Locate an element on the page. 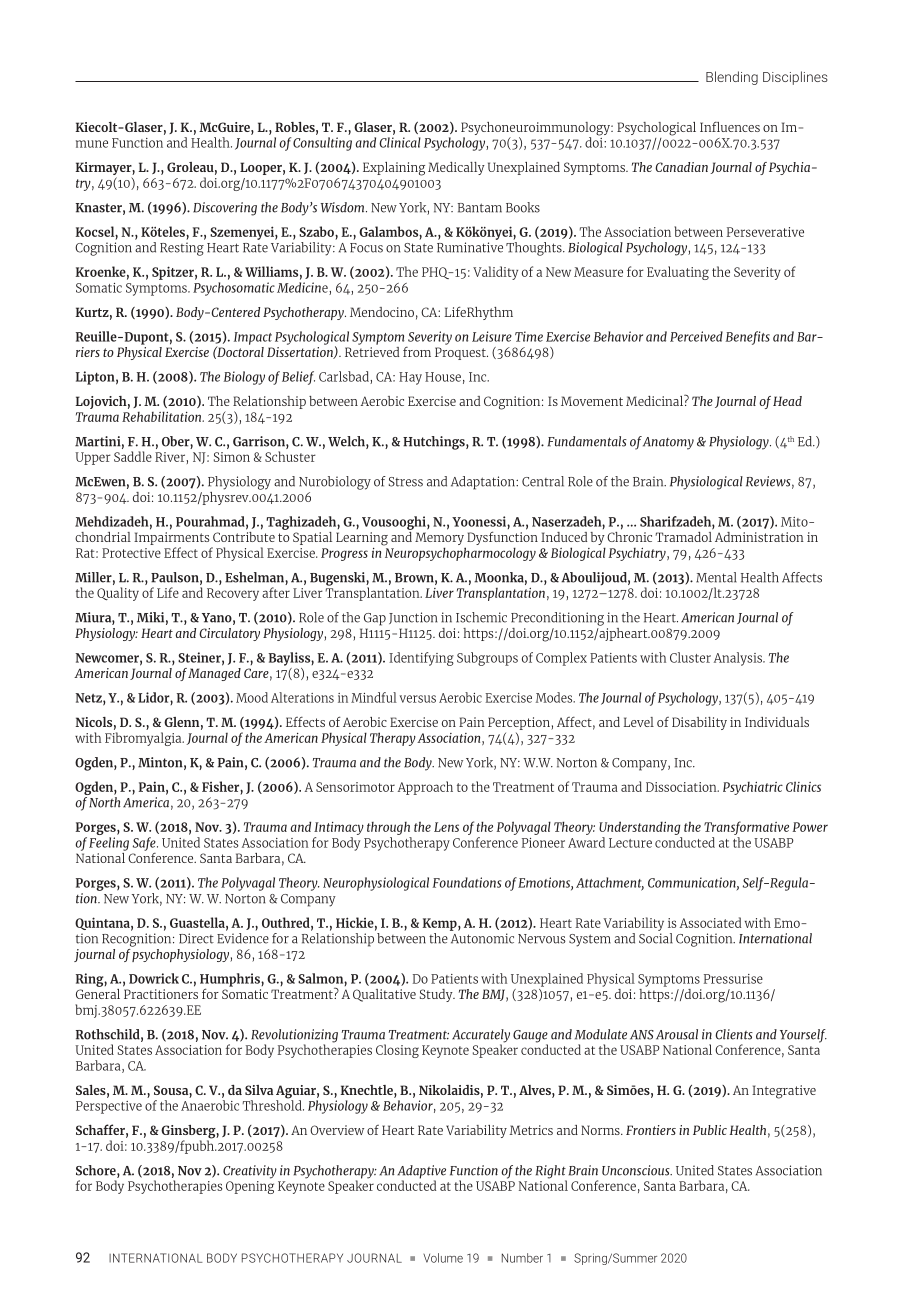 The width and height of the document is (918, 1316). Identifying is located at coordinates (421, 659).
